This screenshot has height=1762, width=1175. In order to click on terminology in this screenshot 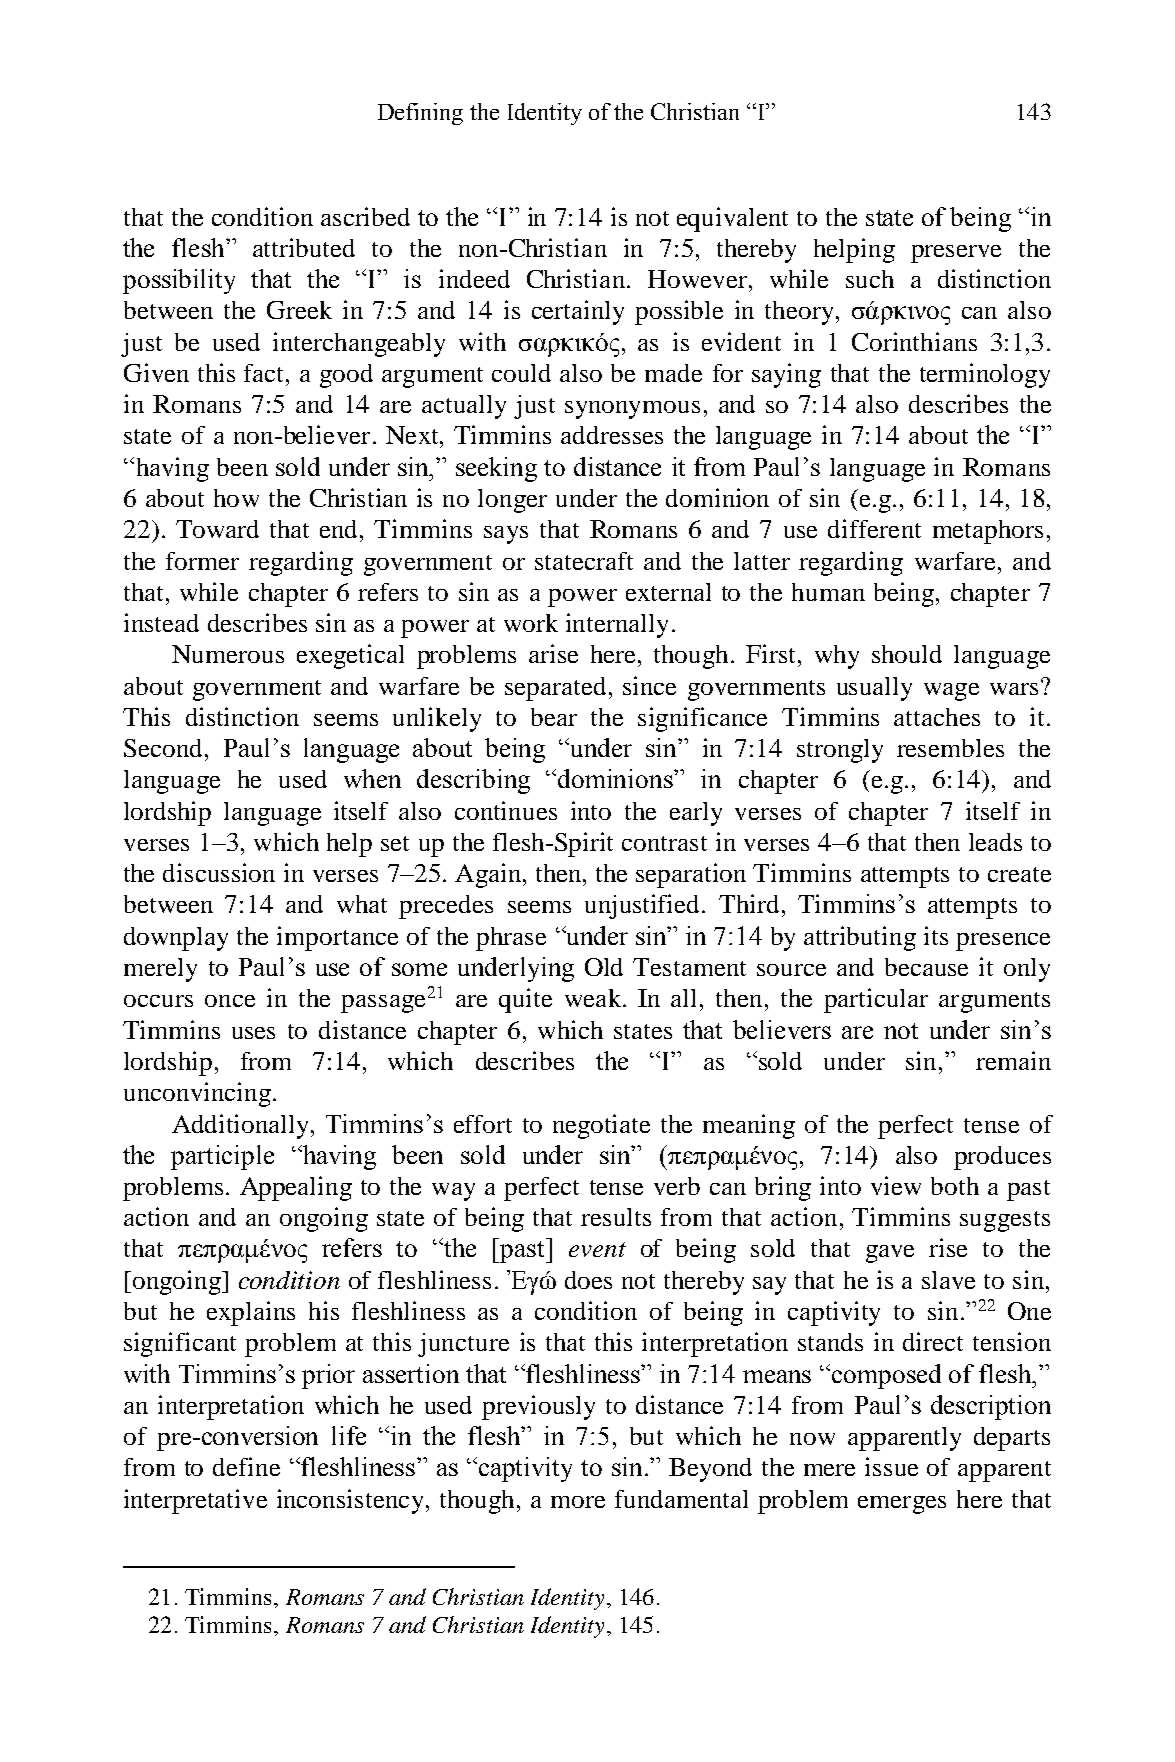, I will do `click(985, 375)`.
